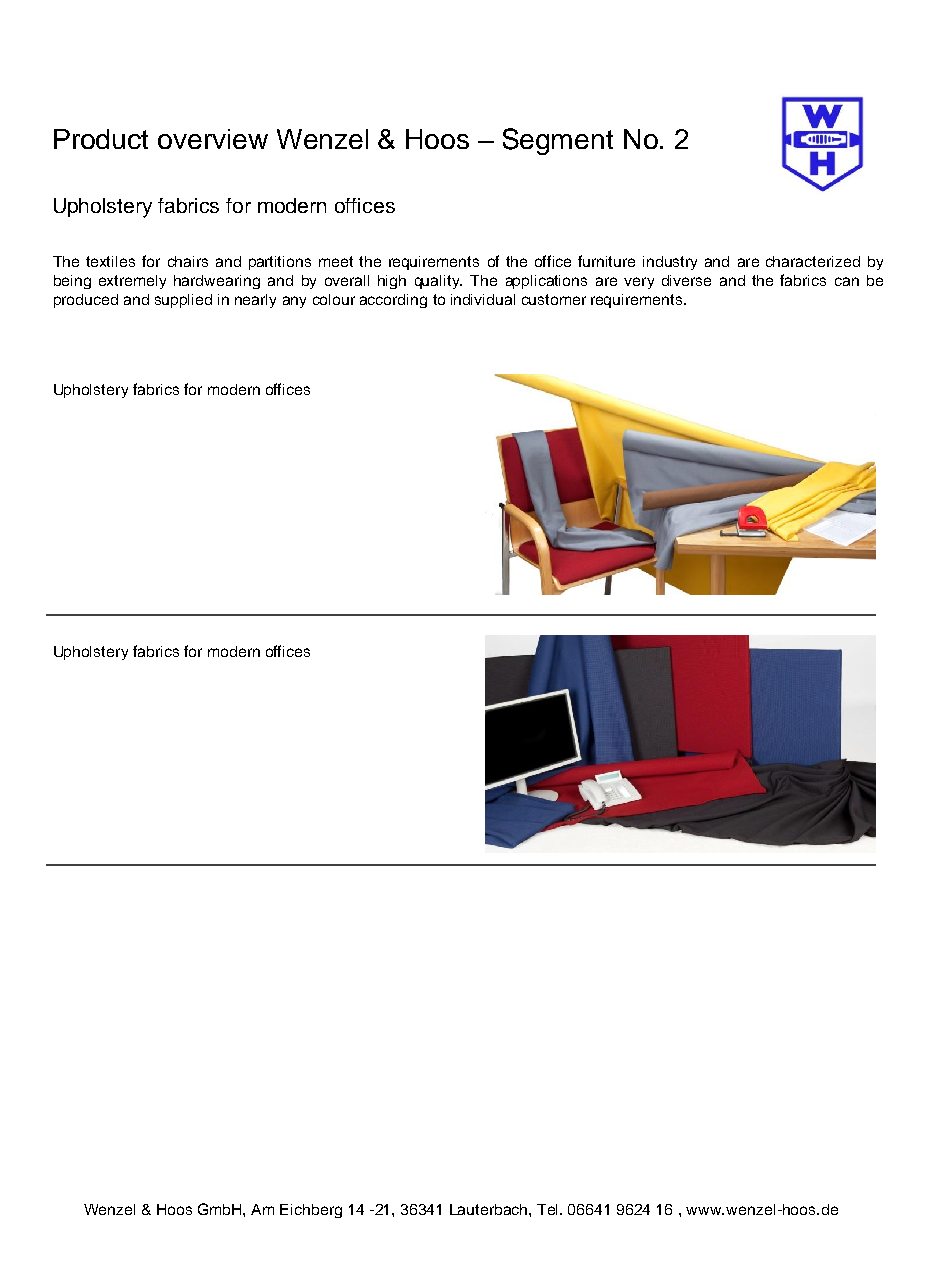 This screenshot has height=1270, width=952. What do you see at coordinates (558, 141) in the screenshot?
I see `Segment` at bounding box center [558, 141].
